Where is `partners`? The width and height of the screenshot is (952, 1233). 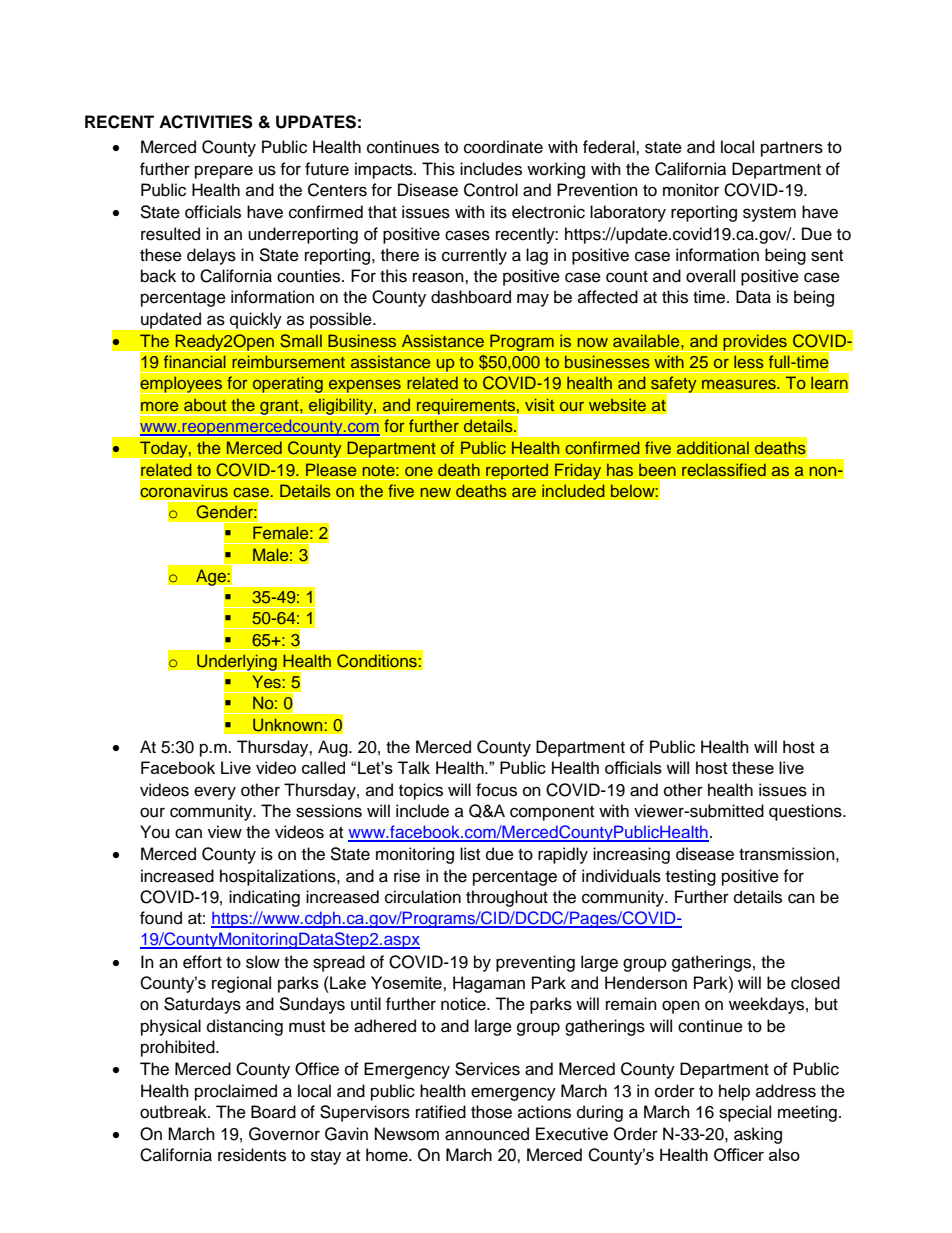 partners is located at coordinates (792, 149).
